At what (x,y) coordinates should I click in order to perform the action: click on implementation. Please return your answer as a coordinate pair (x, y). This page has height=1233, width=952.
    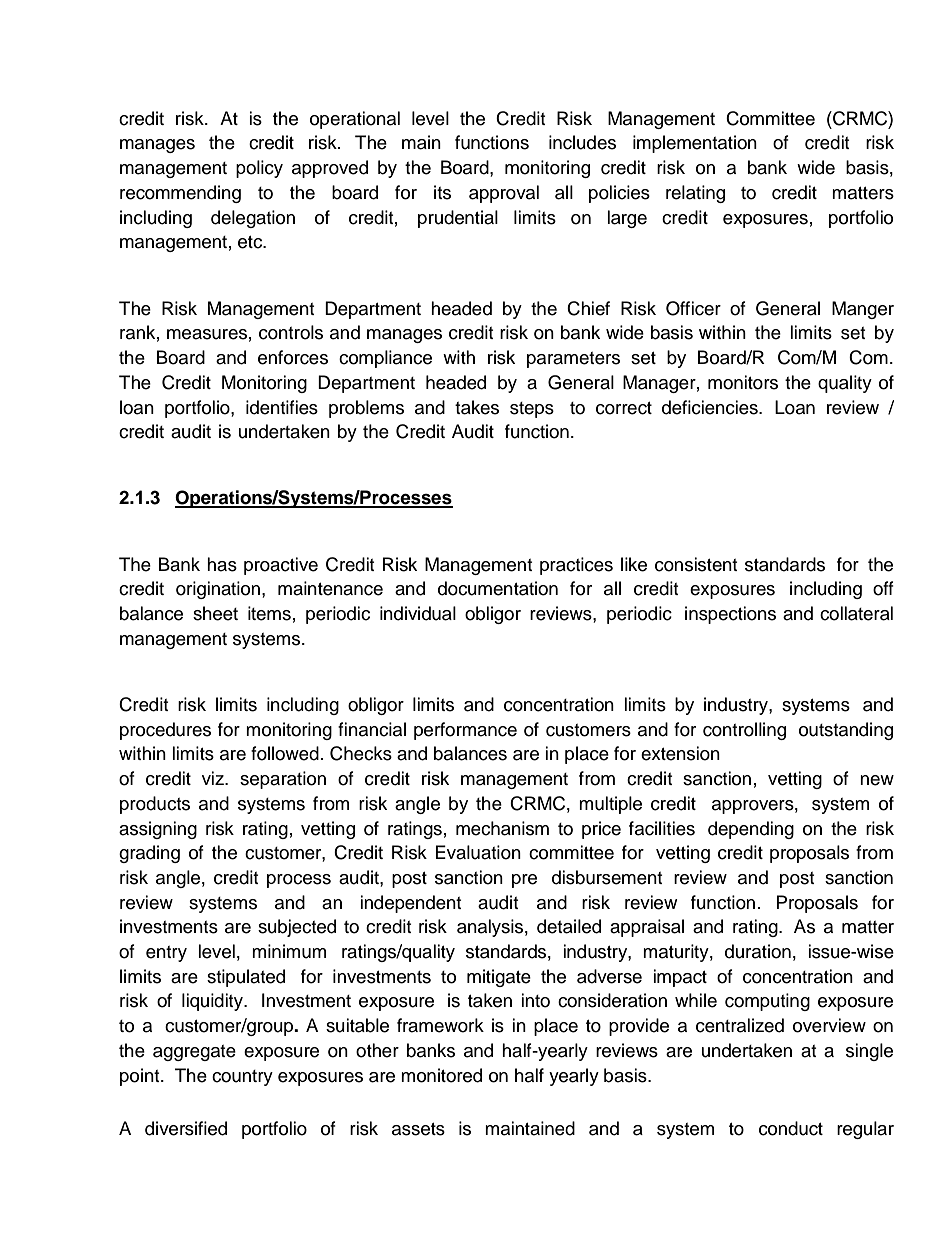
    Looking at the image, I should click on (695, 144).
